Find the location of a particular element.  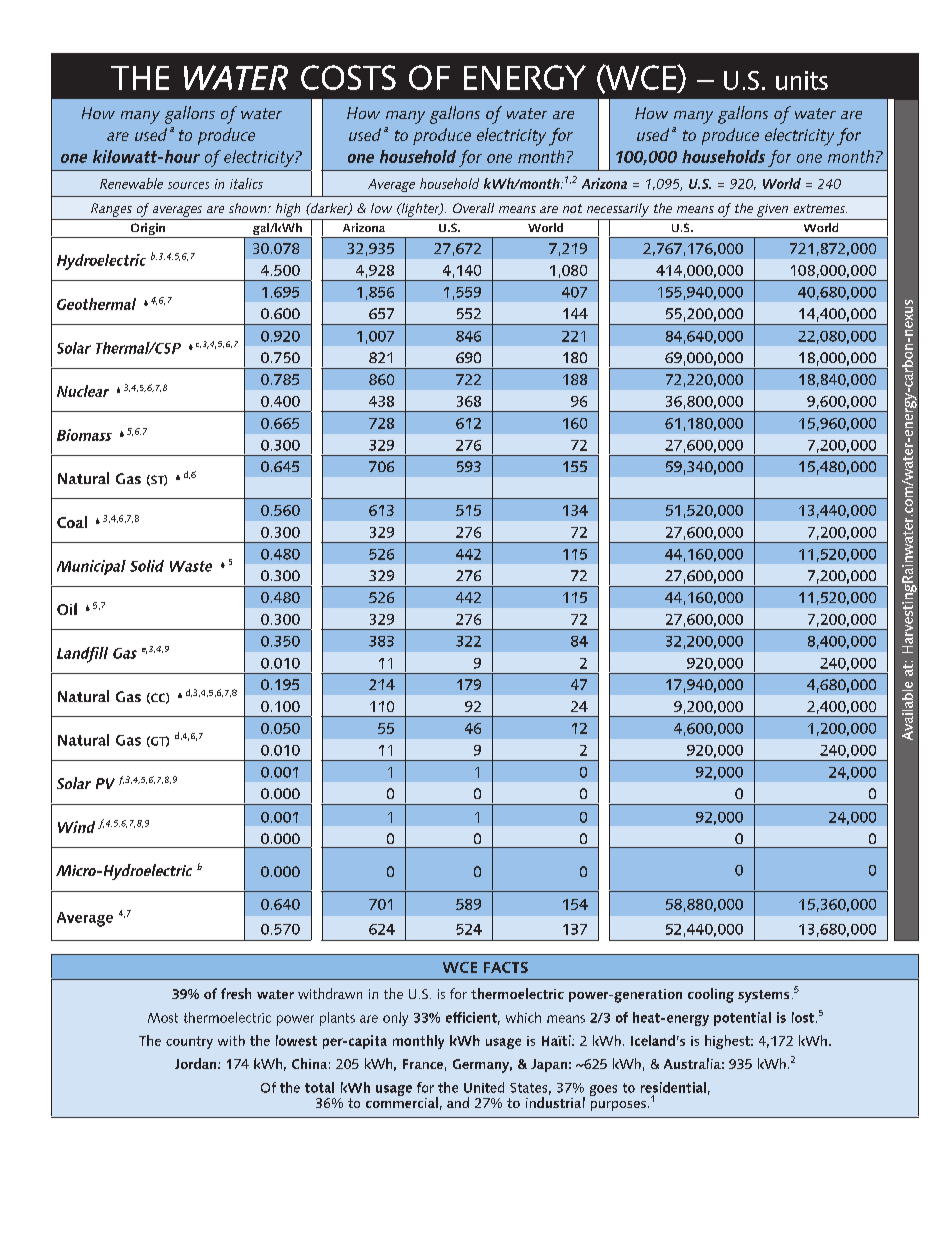

United is located at coordinates (484, 1087).
